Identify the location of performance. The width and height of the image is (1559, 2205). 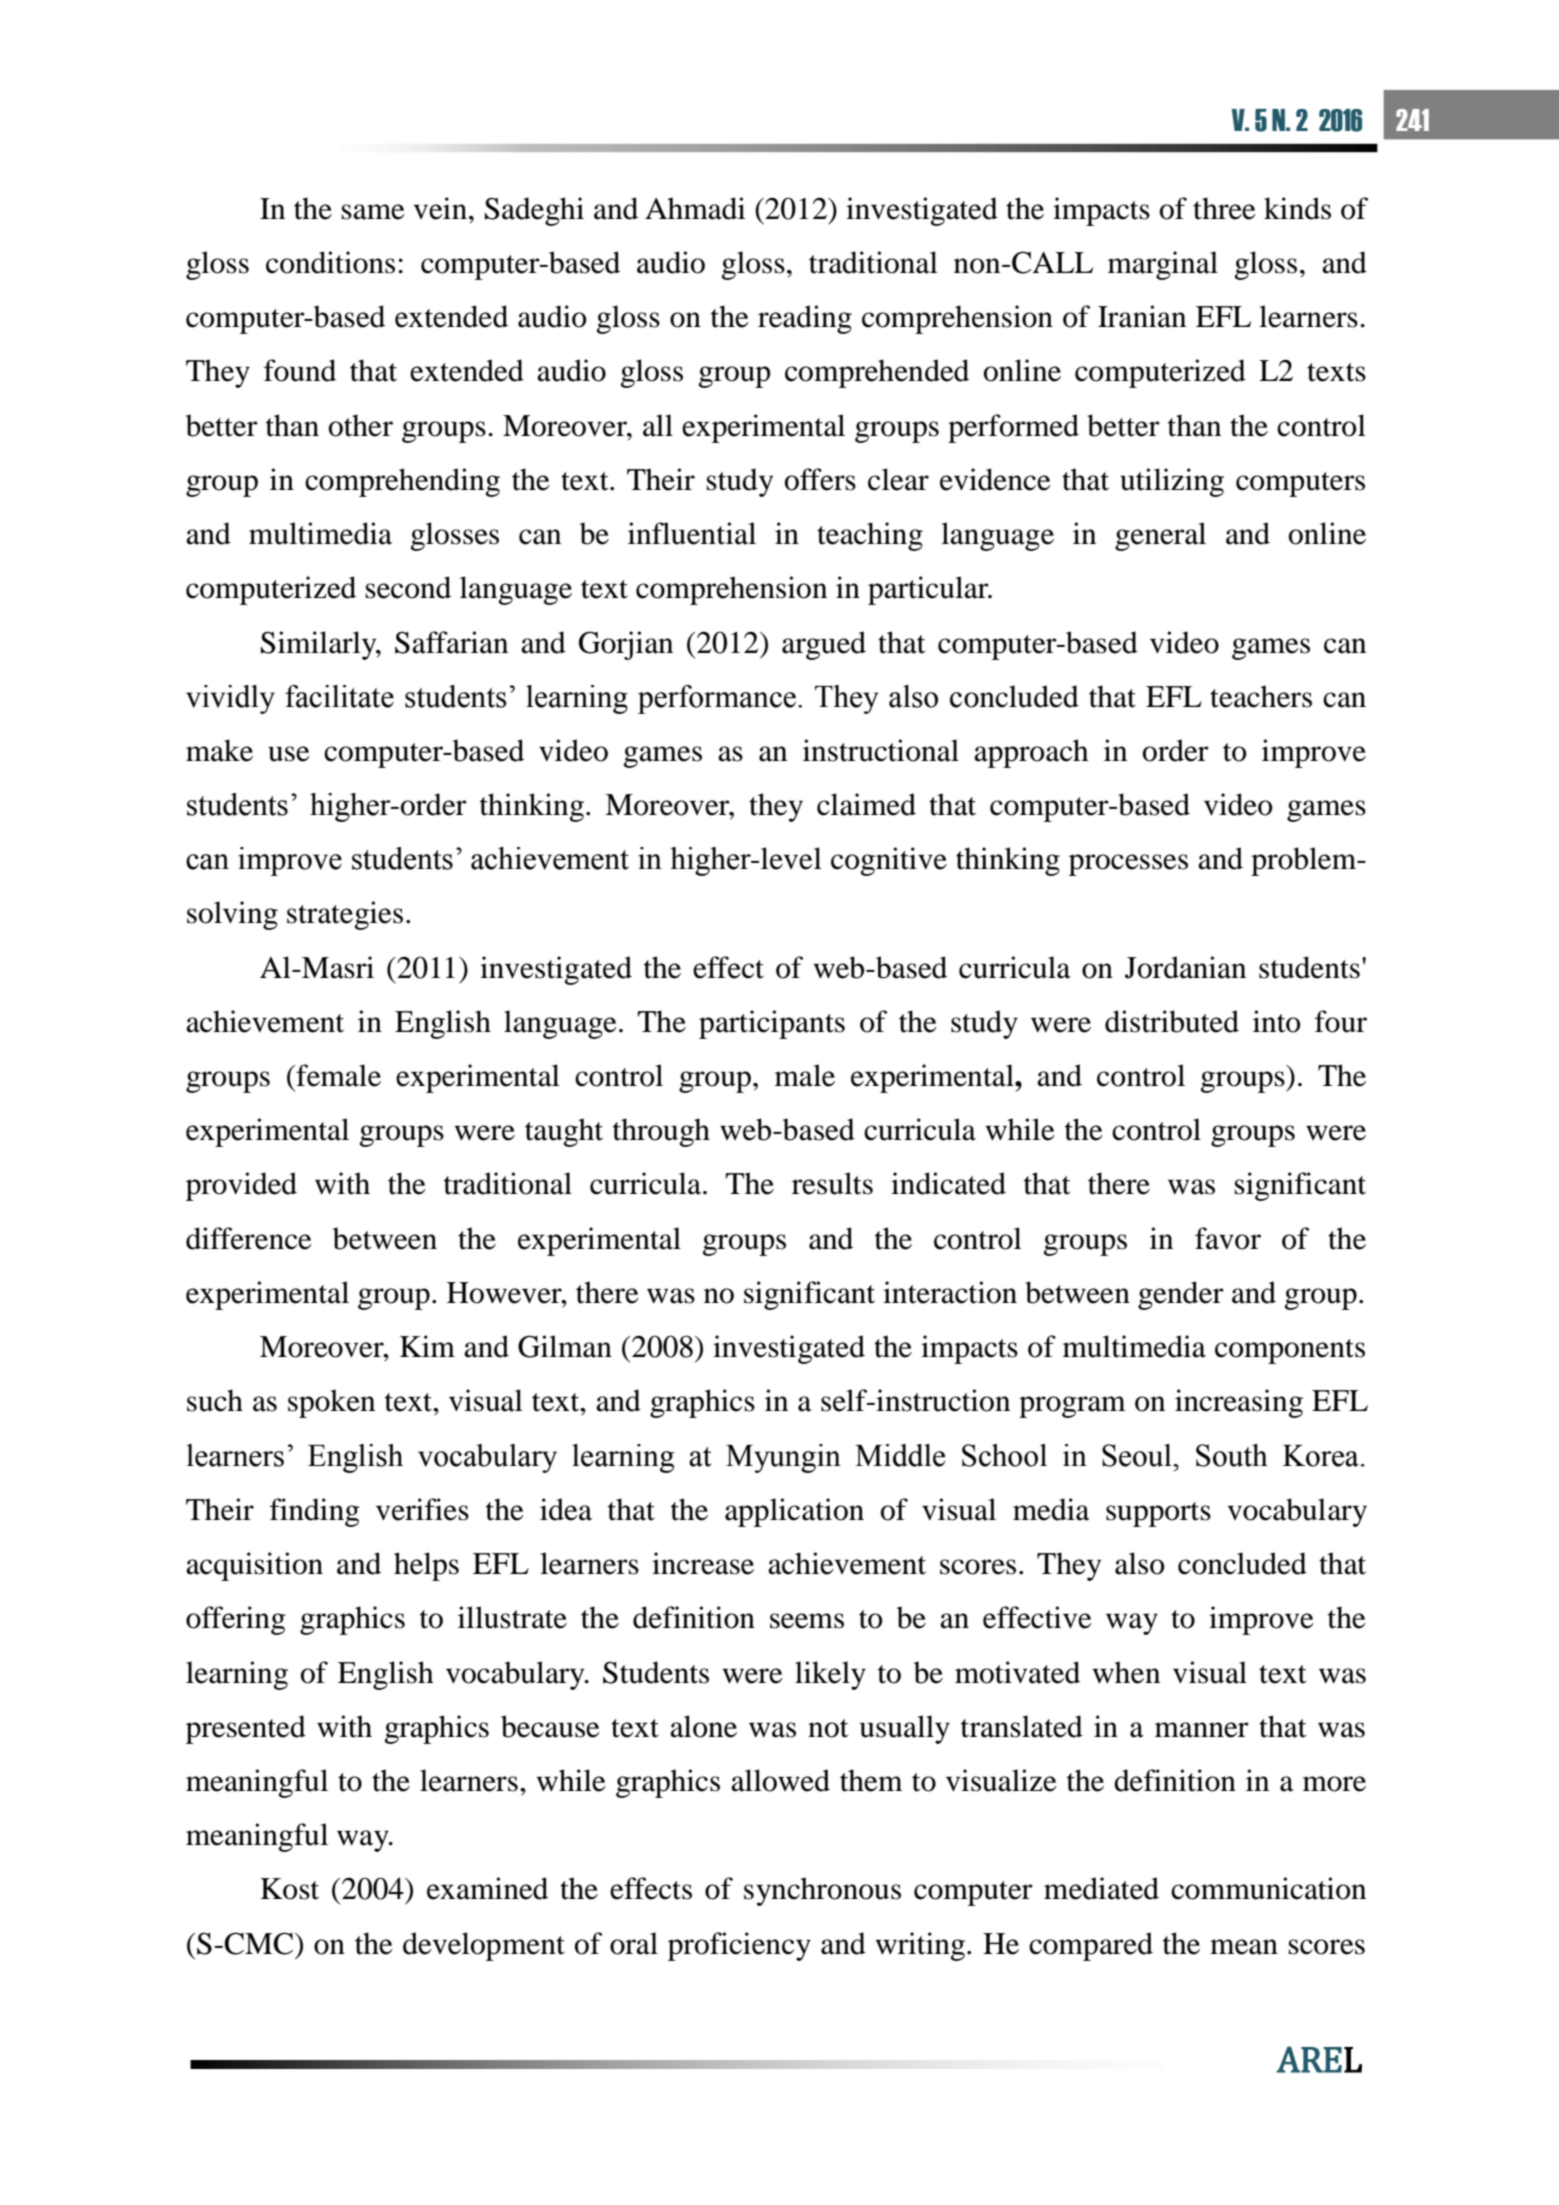
(717, 699).
